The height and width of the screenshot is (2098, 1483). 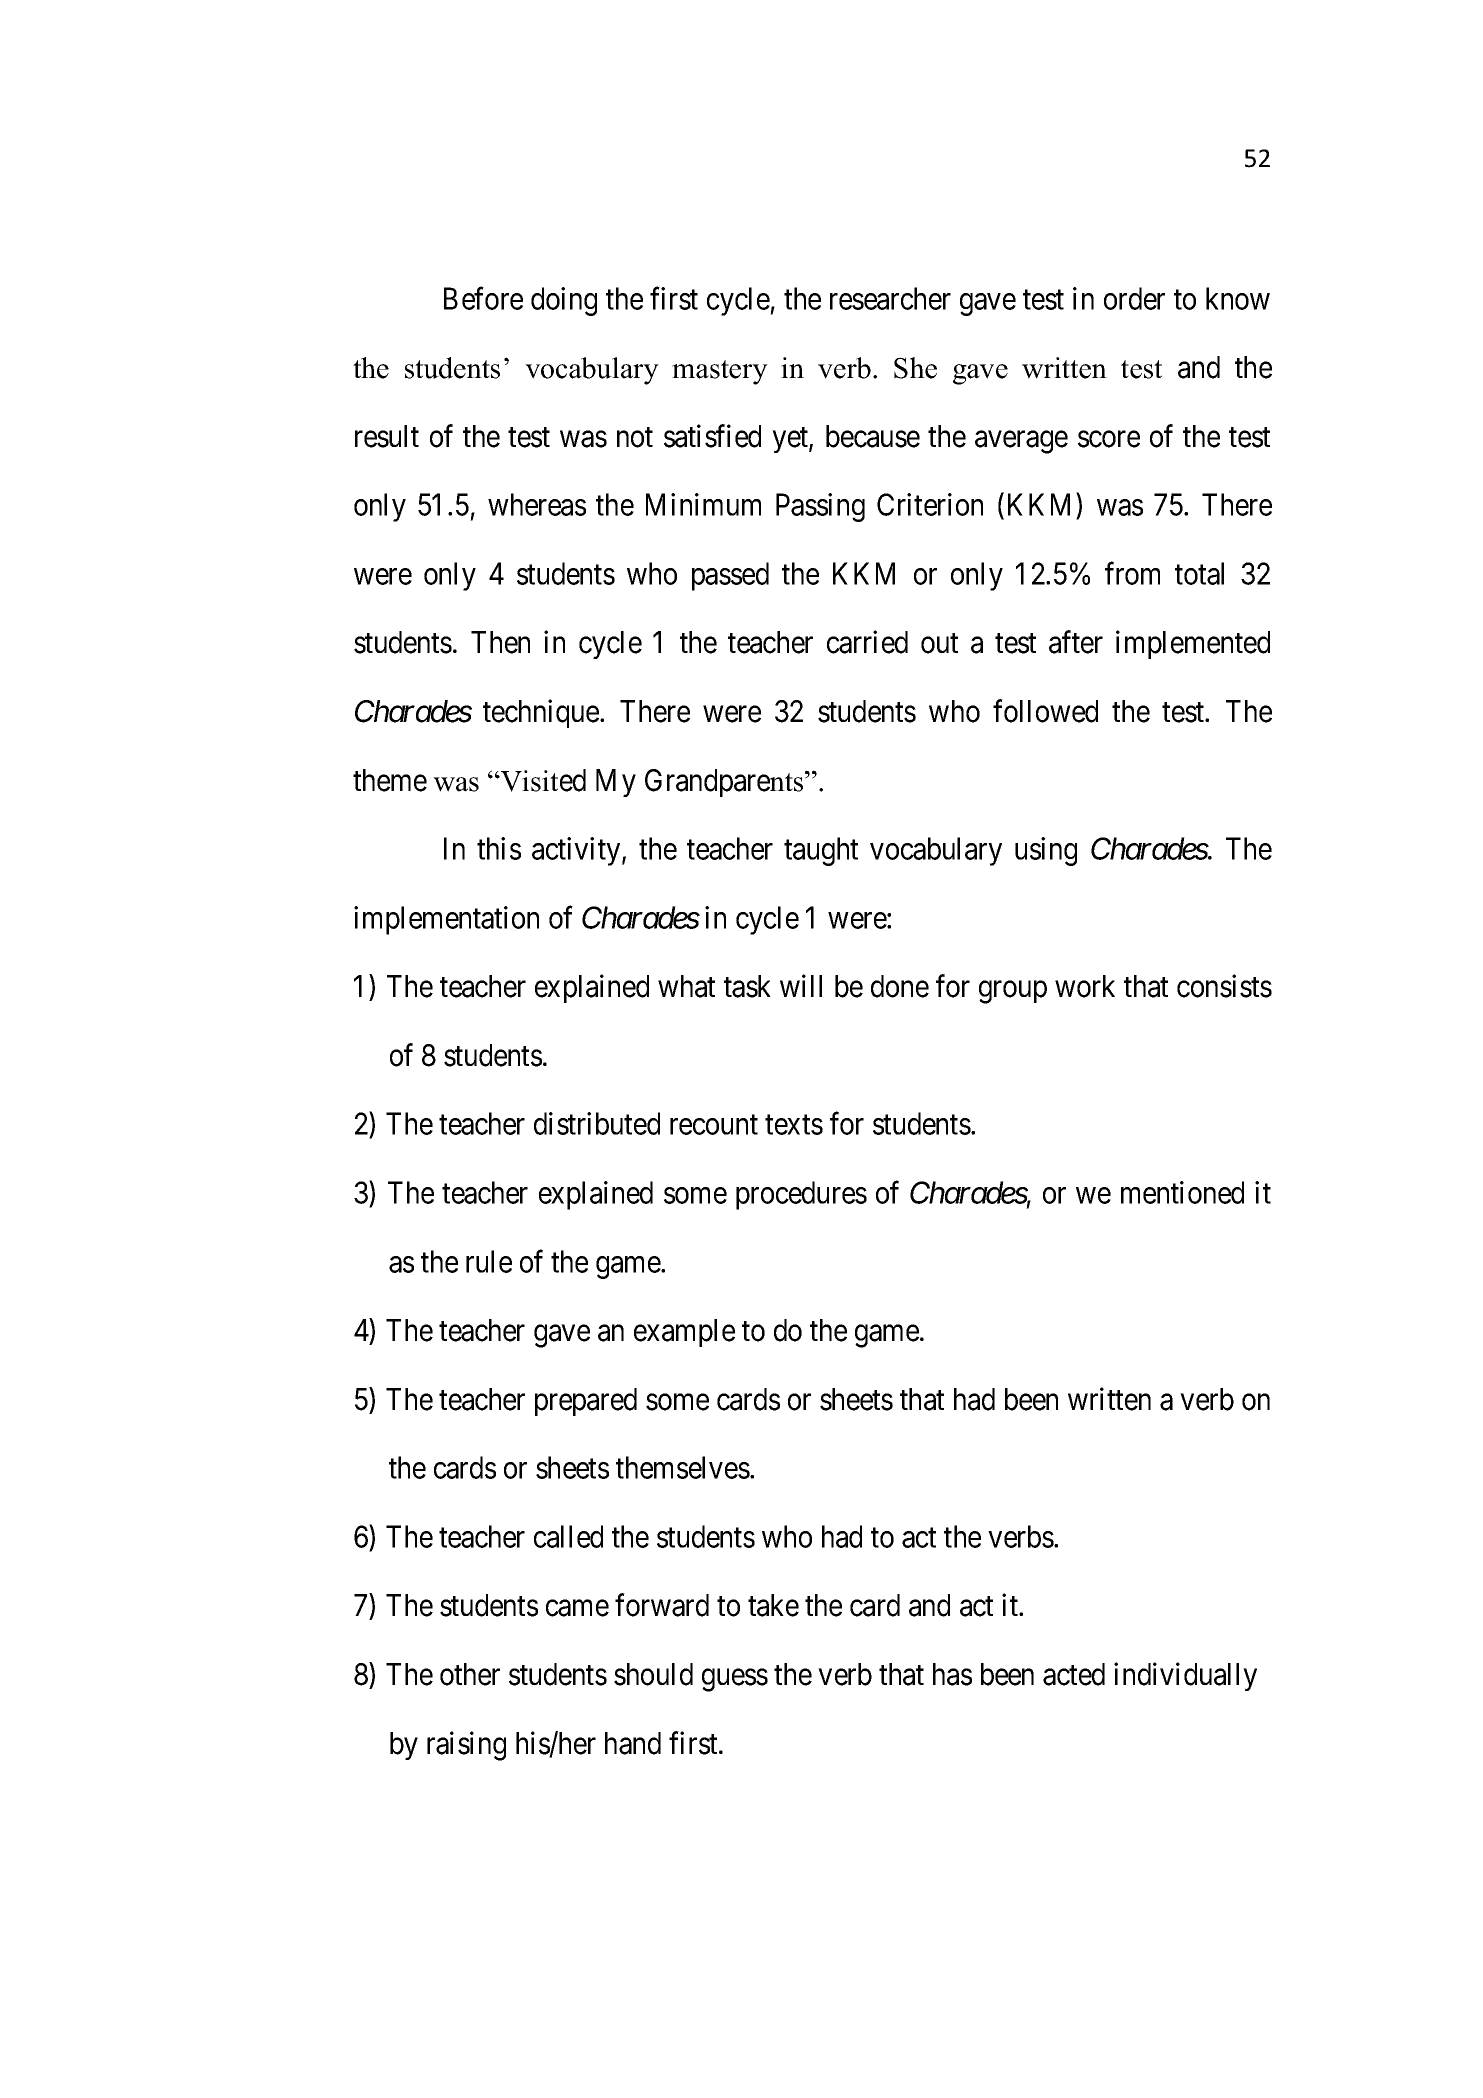 I want to click on mentioned, so click(x=1182, y=1192).
